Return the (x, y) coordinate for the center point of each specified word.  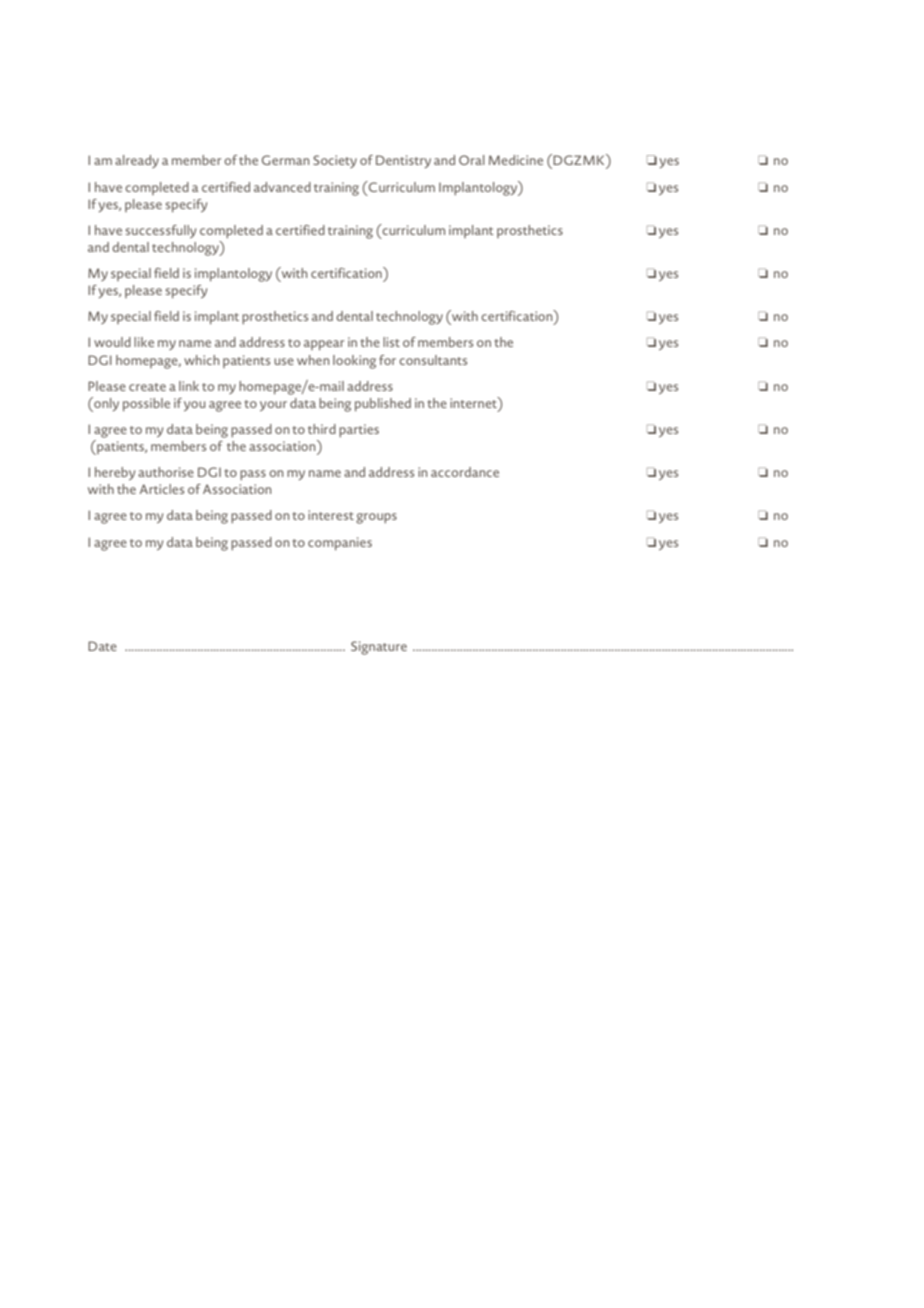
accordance (465, 472)
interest (331, 515)
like (144, 342)
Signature (379, 648)
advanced (282, 187)
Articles (162, 489)
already (137, 161)
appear (324, 345)
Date (102, 646)
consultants (433, 360)
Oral (472, 160)
